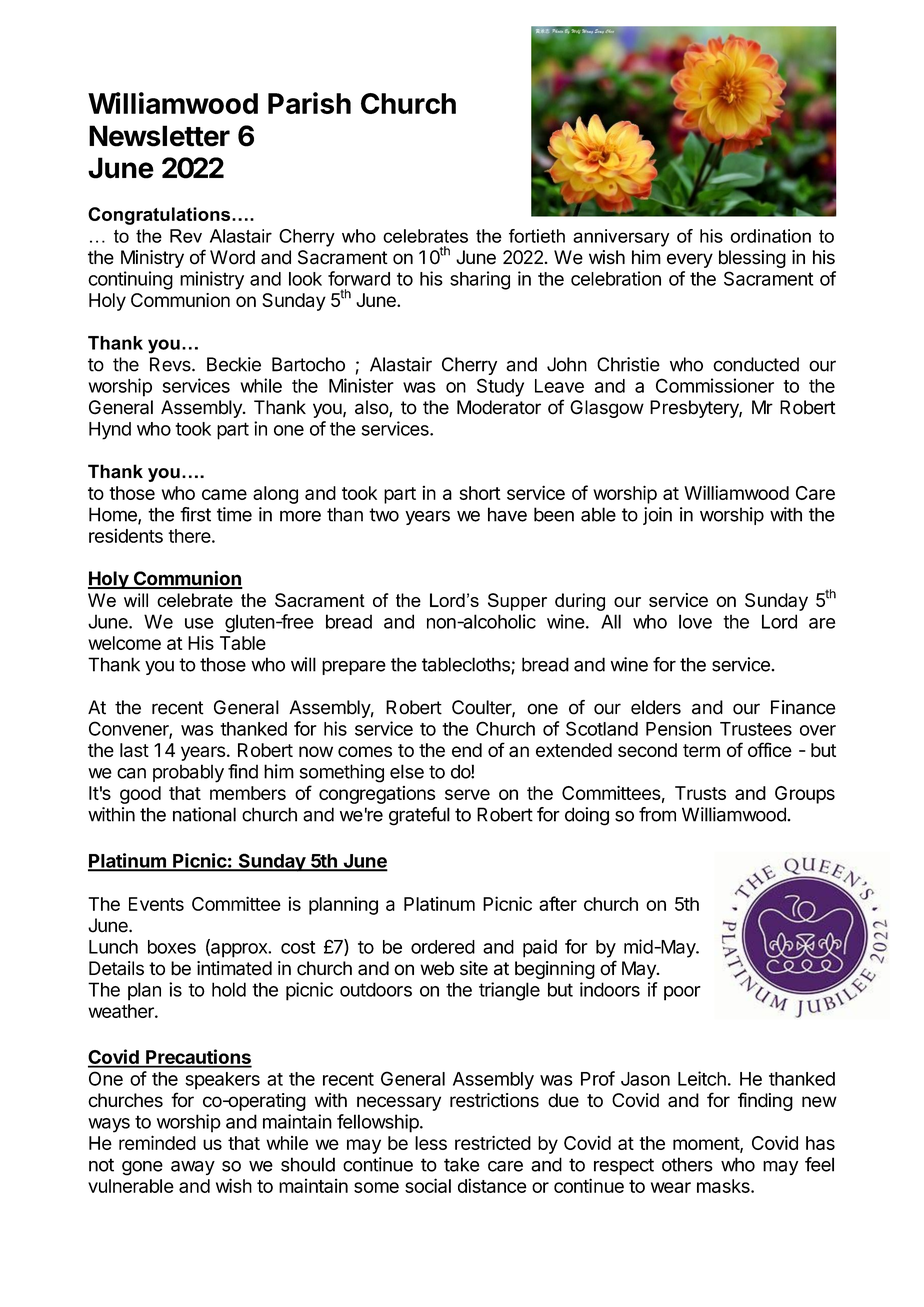 Image resolution: width=924 pixels, height=1307 pixels. What do you see at coordinates (193, 1168) in the page?
I see `away` at bounding box center [193, 1168].
